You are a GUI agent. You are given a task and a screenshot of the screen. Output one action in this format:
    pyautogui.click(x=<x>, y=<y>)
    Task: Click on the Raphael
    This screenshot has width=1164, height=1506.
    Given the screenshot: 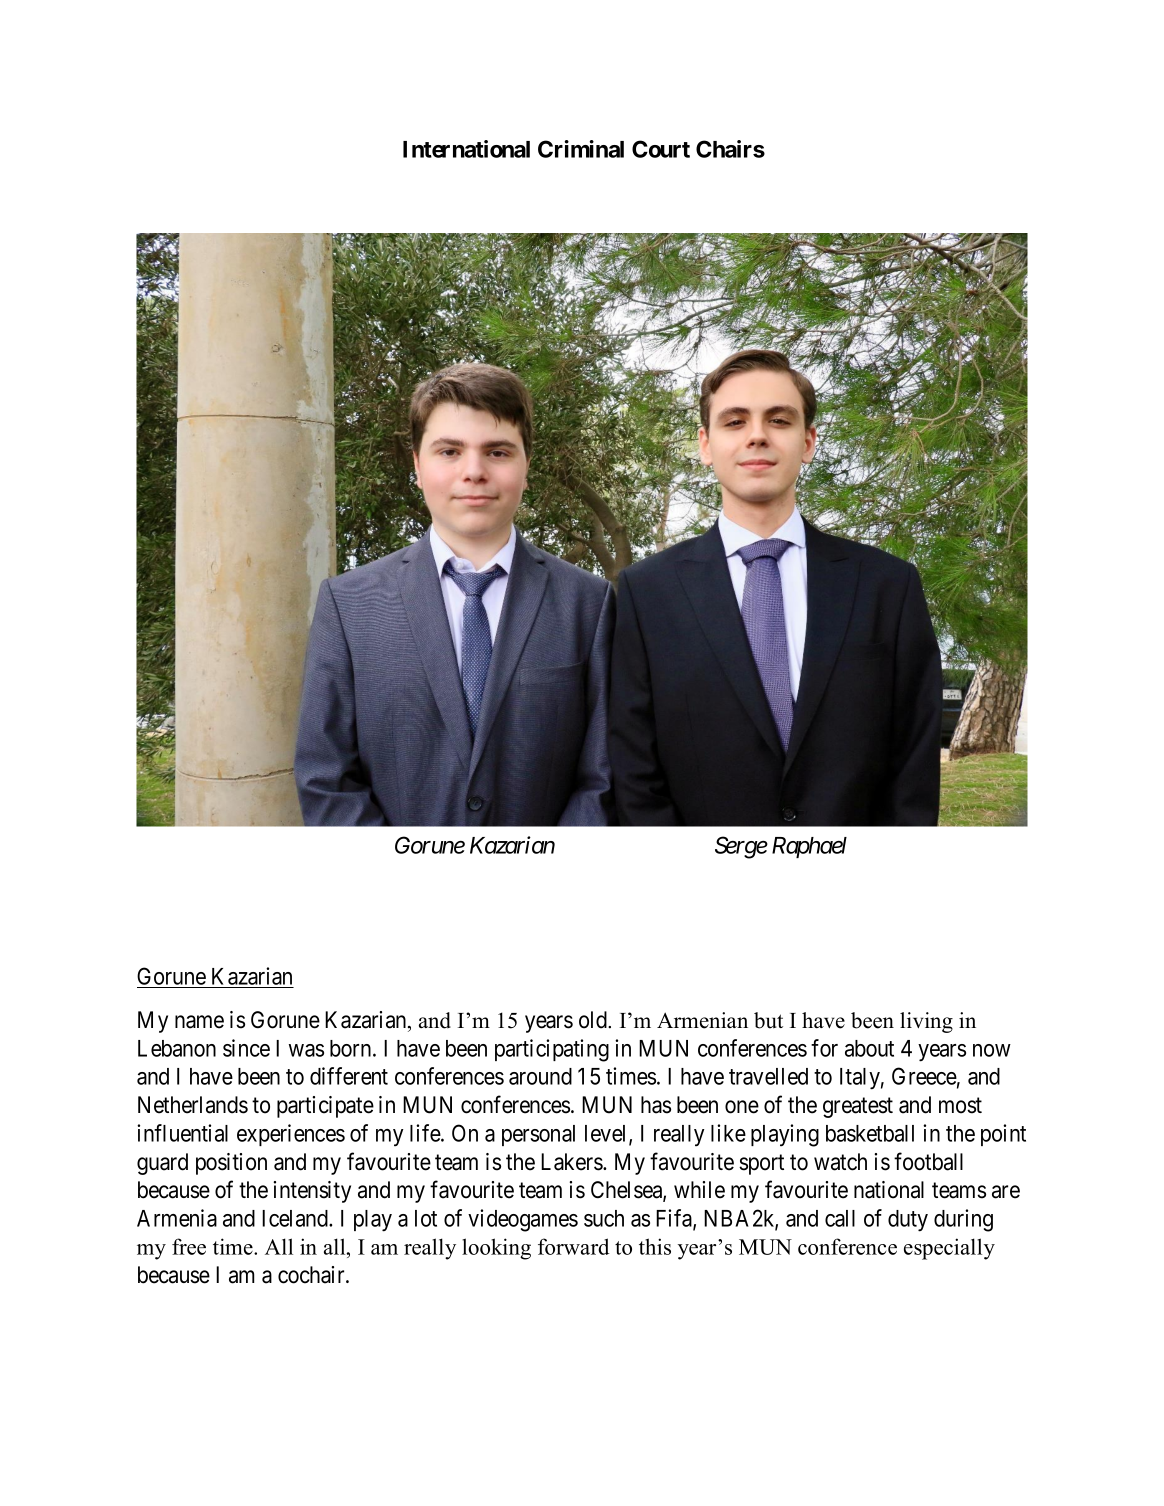 What is the action you would take?
    pyautogui.click(x=809, y=847)
